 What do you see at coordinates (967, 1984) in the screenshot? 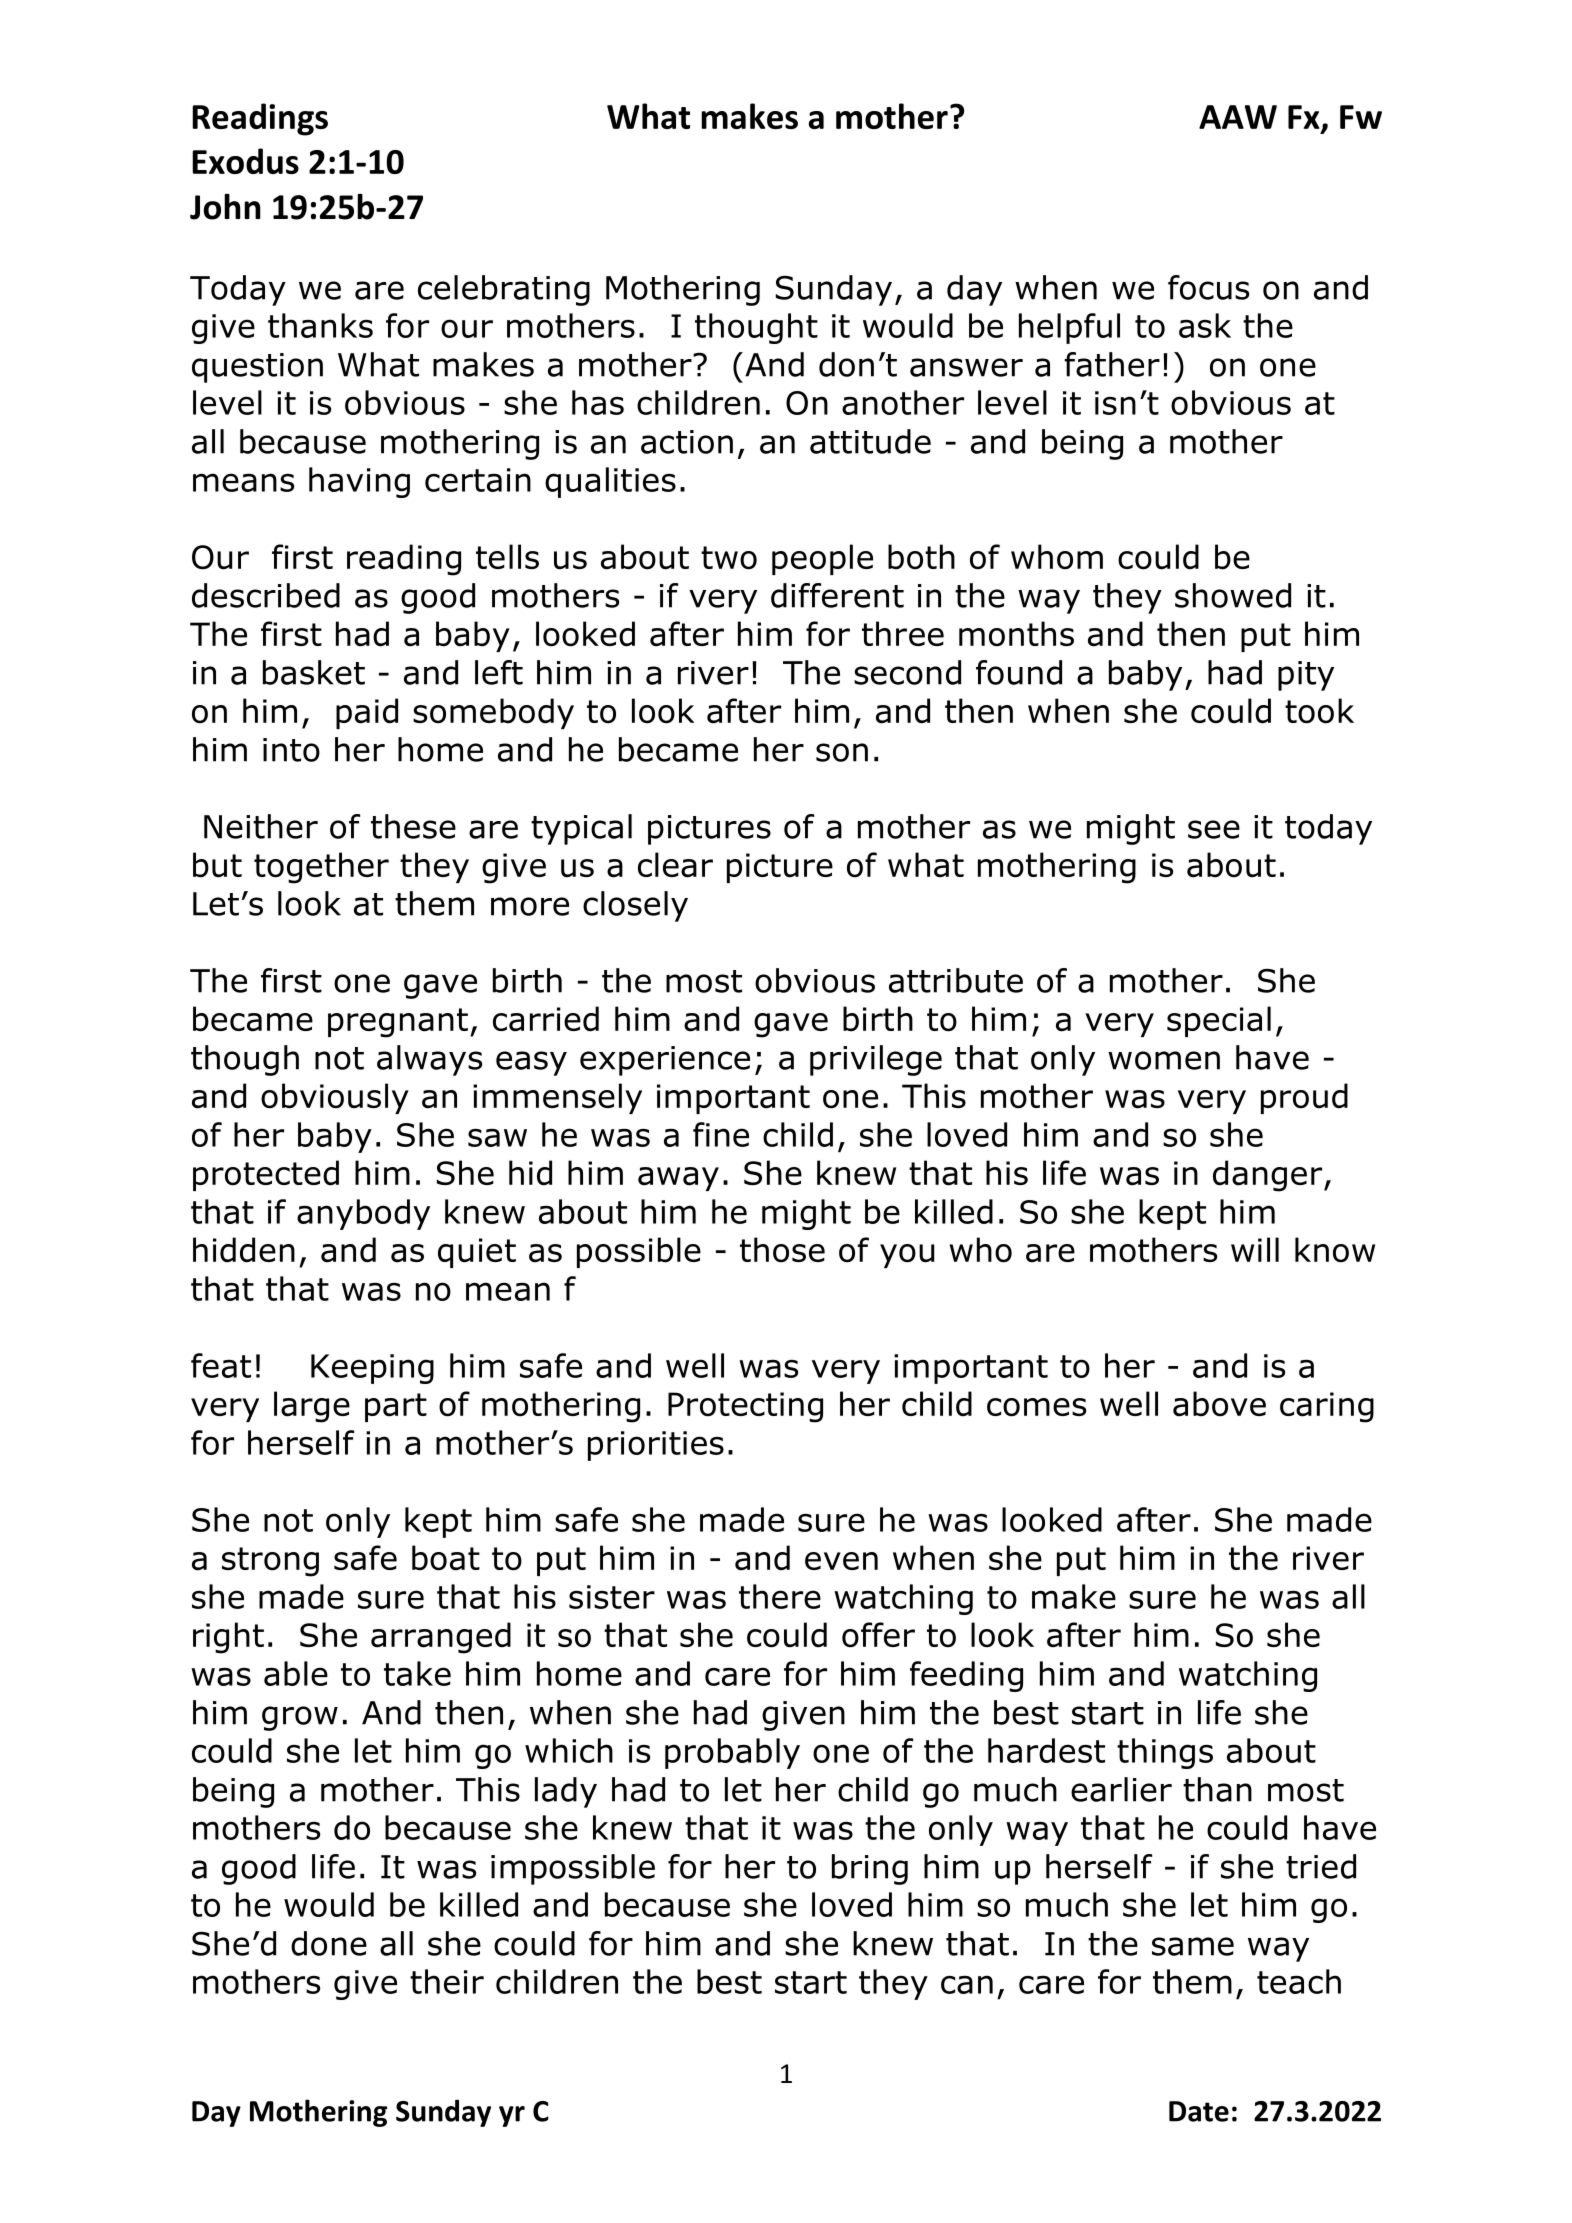
I see `can` at bounding box center [967, 1984].
